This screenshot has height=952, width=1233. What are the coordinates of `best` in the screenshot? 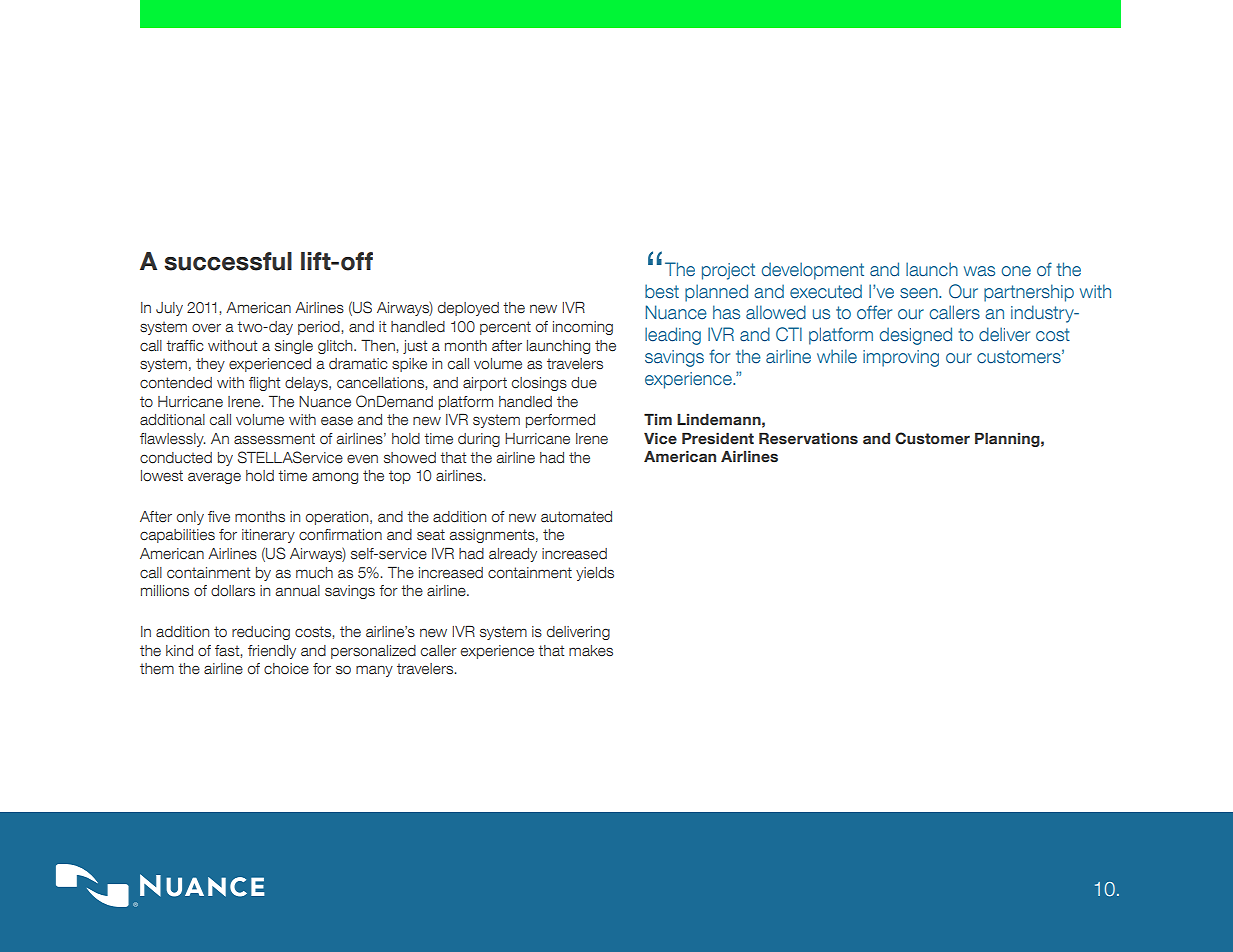 It's located at (662, 291).
